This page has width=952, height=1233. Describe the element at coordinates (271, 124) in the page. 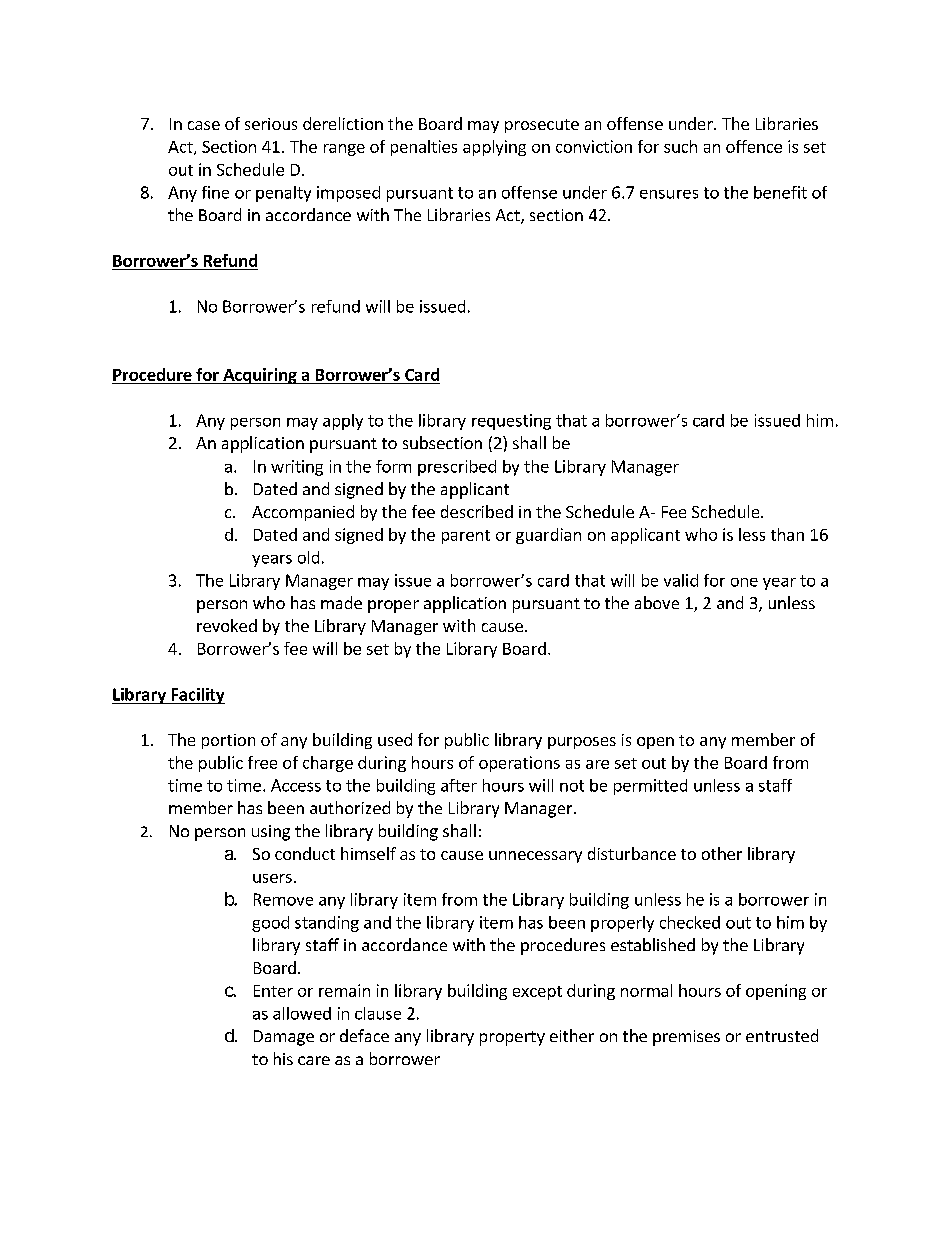

I see `serious` at that location.
